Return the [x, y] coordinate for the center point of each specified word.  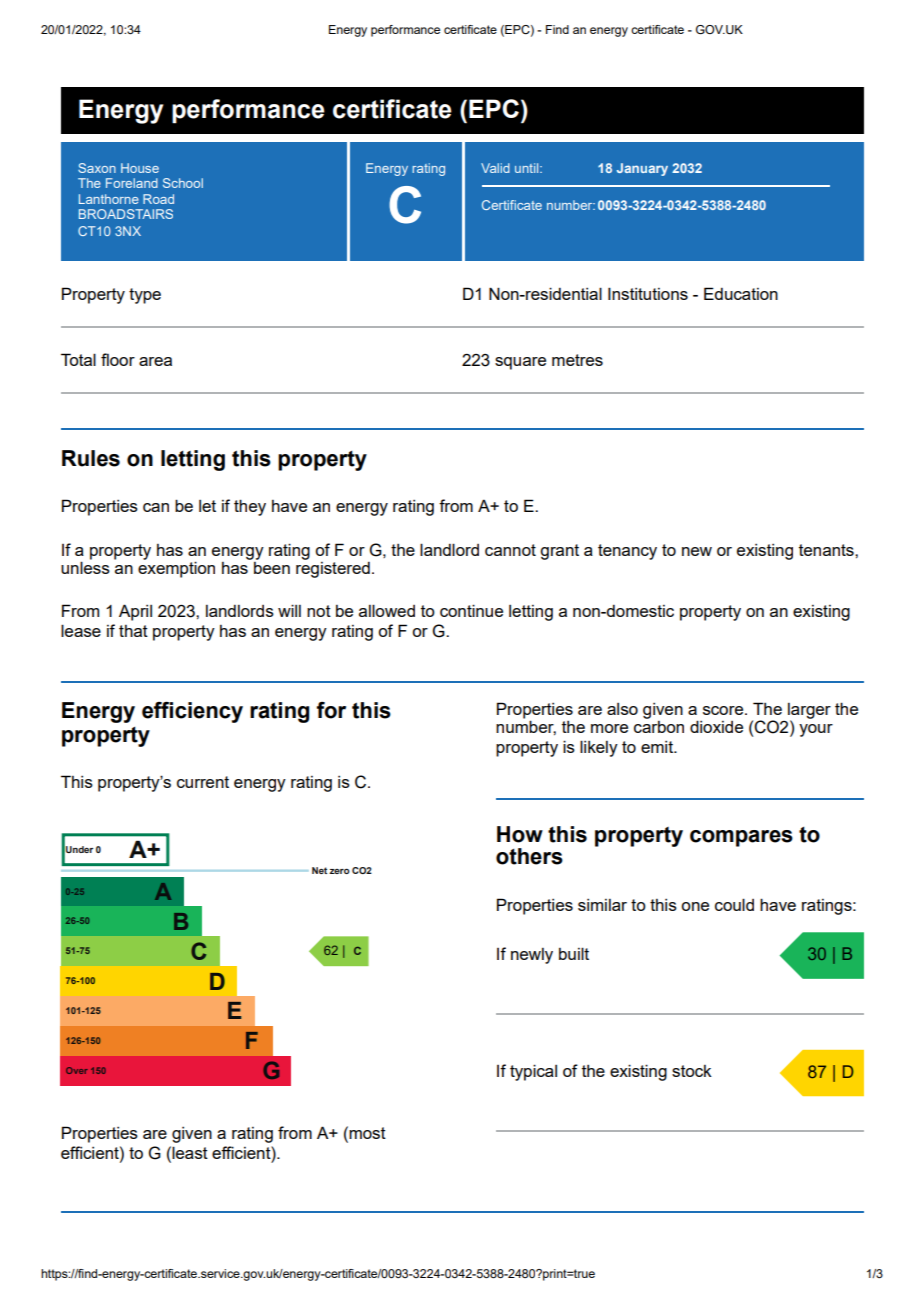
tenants [827, 550]
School [183, 183]
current [203, 782]
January [642, 169]
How [520, 834]
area [155, 361]
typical [533, 1072]
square [520, 363]
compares [741, 838]
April [135, 612]
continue [471, 610]
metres [577, 360]
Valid [495, 168]
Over [77, 1070]
